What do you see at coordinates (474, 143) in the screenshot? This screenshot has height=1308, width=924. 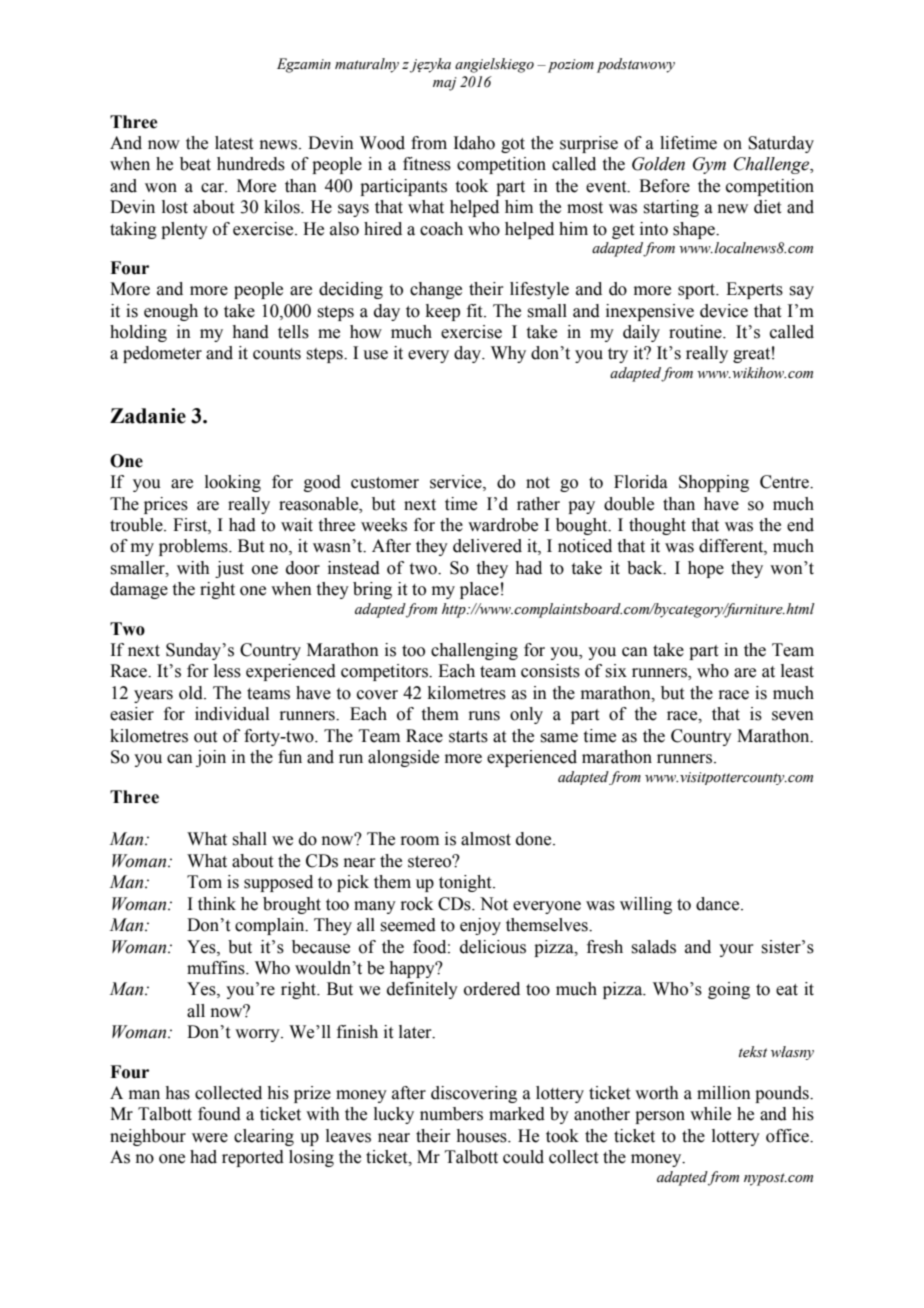 I see `Idaho` at bounding box center [474, 143].
